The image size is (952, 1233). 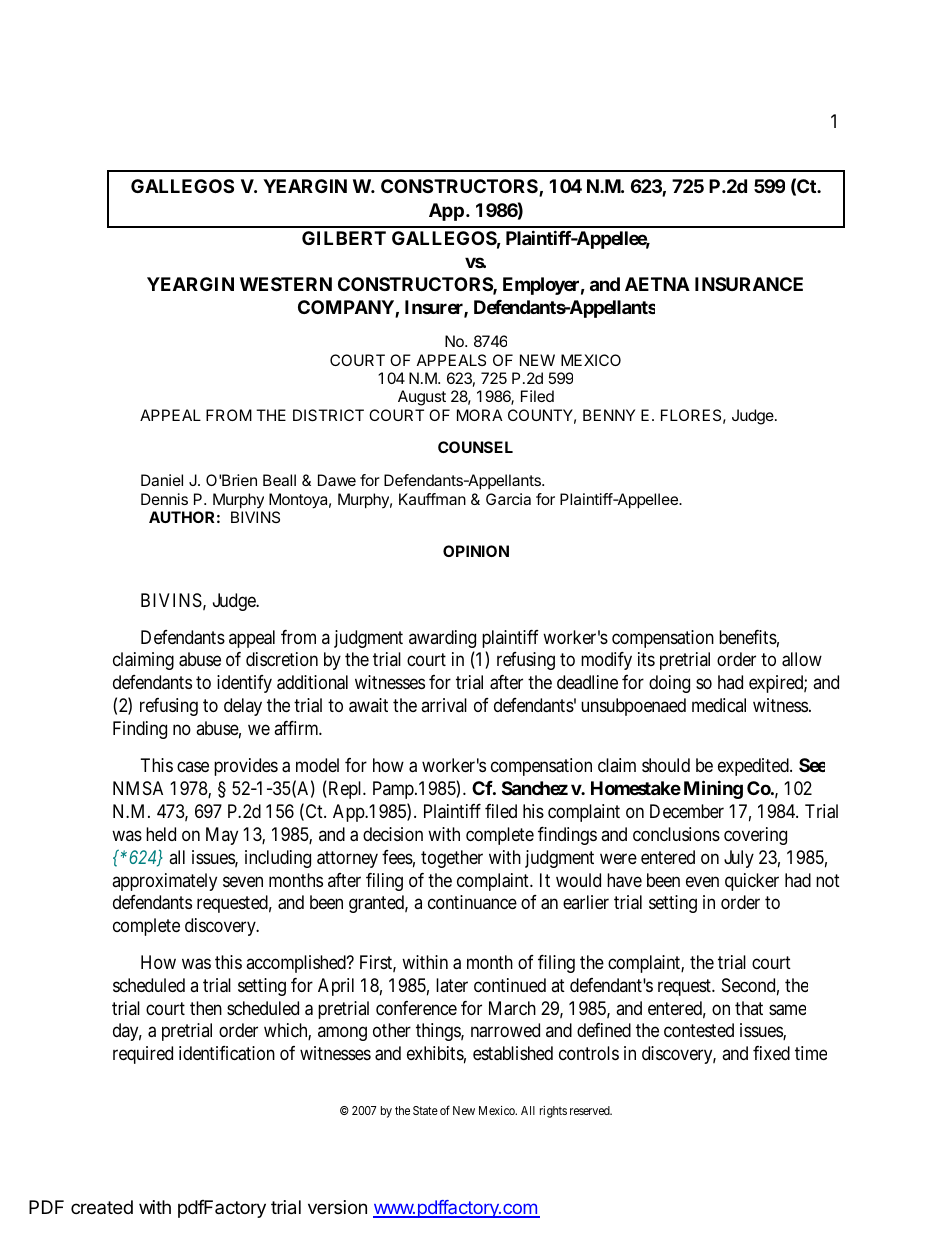 I want to click on fixed, so click(x=771, y=1053).
